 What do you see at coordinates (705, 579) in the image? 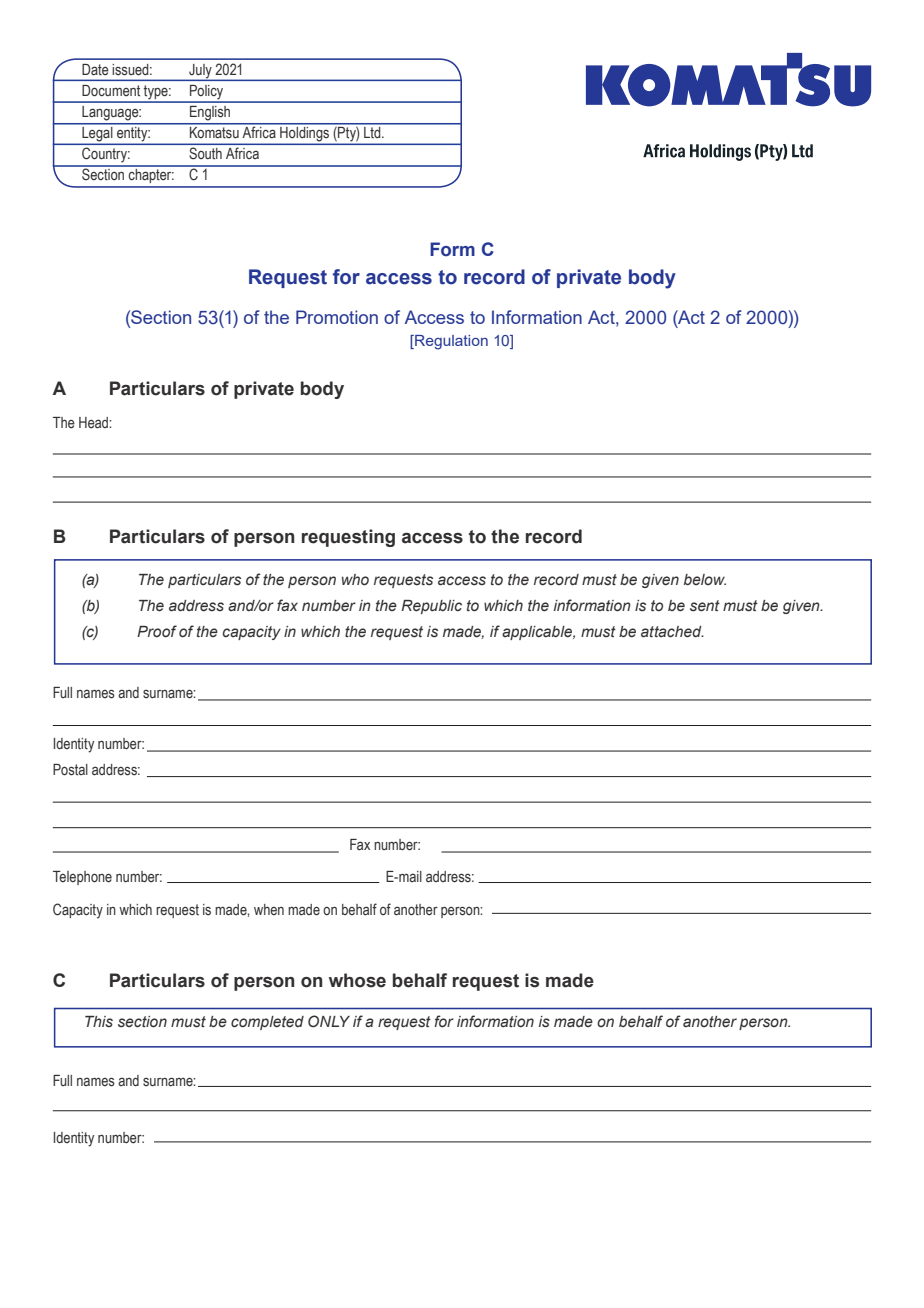
I see `below` at bounding box center [705, 579].
